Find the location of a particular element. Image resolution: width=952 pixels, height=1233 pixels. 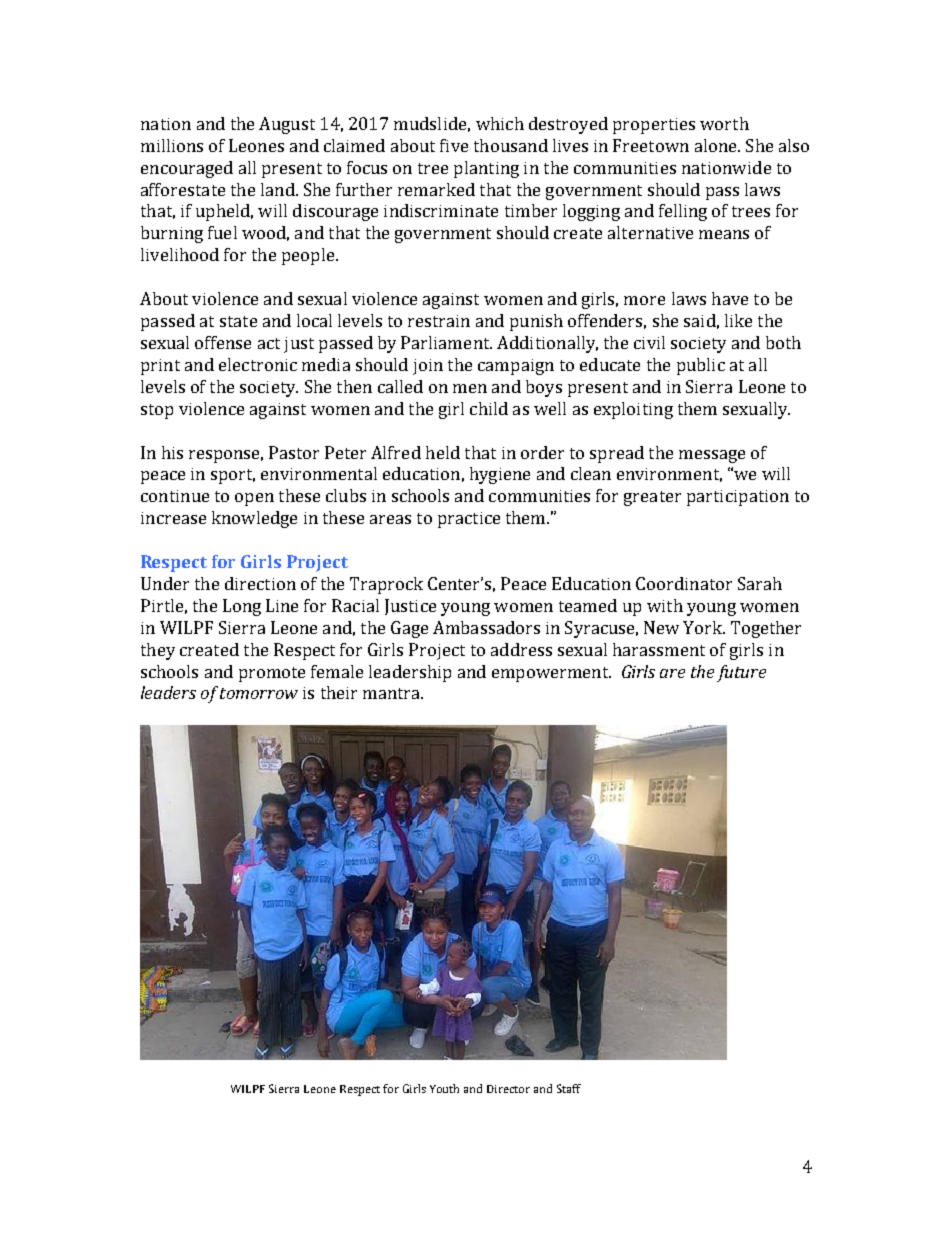

practice is located at coordinates (469, 520).
